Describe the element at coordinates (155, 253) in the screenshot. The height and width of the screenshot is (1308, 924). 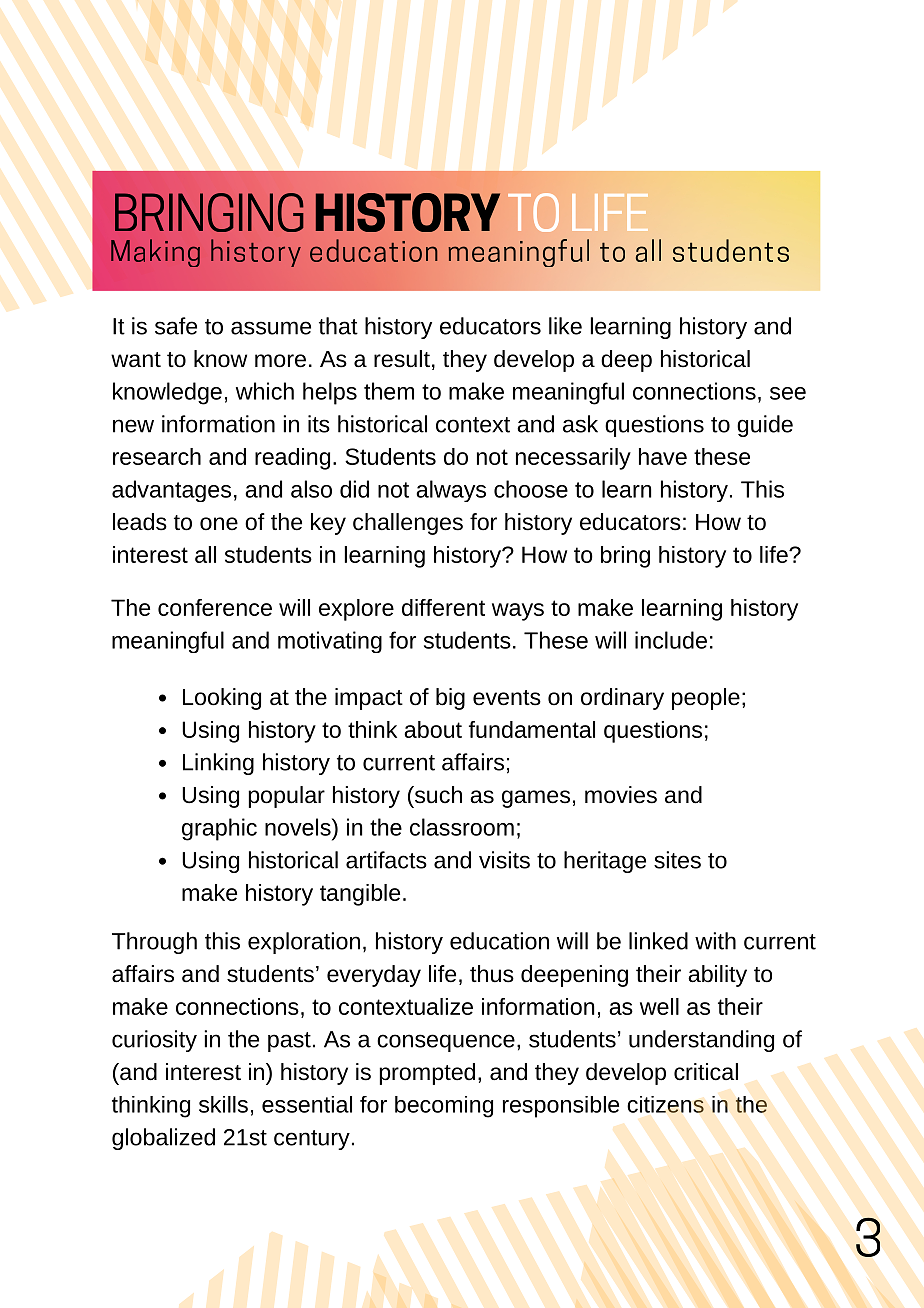
I see `Making` at that location.
